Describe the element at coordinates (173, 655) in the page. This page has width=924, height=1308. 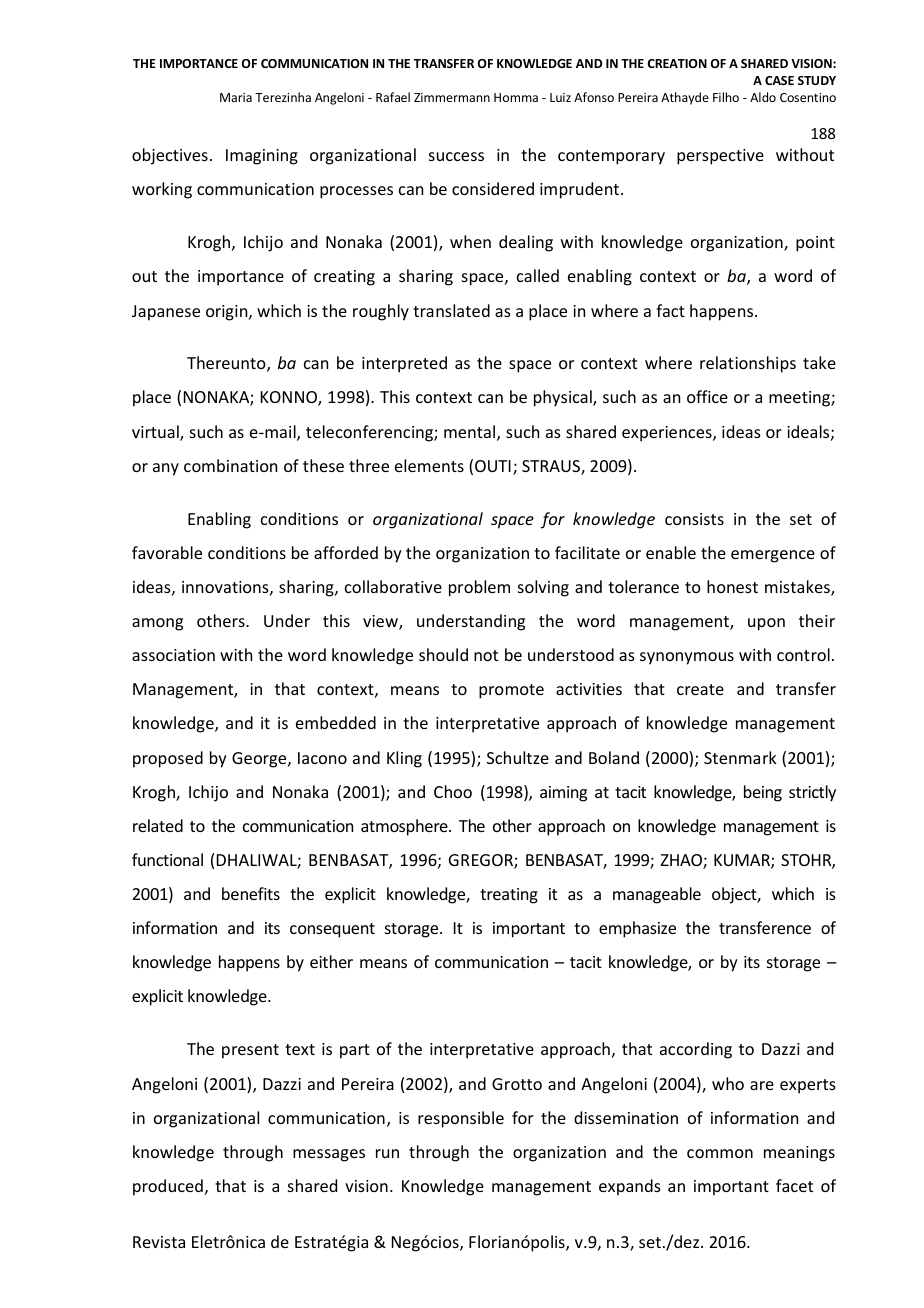
I see `association` at that location.
